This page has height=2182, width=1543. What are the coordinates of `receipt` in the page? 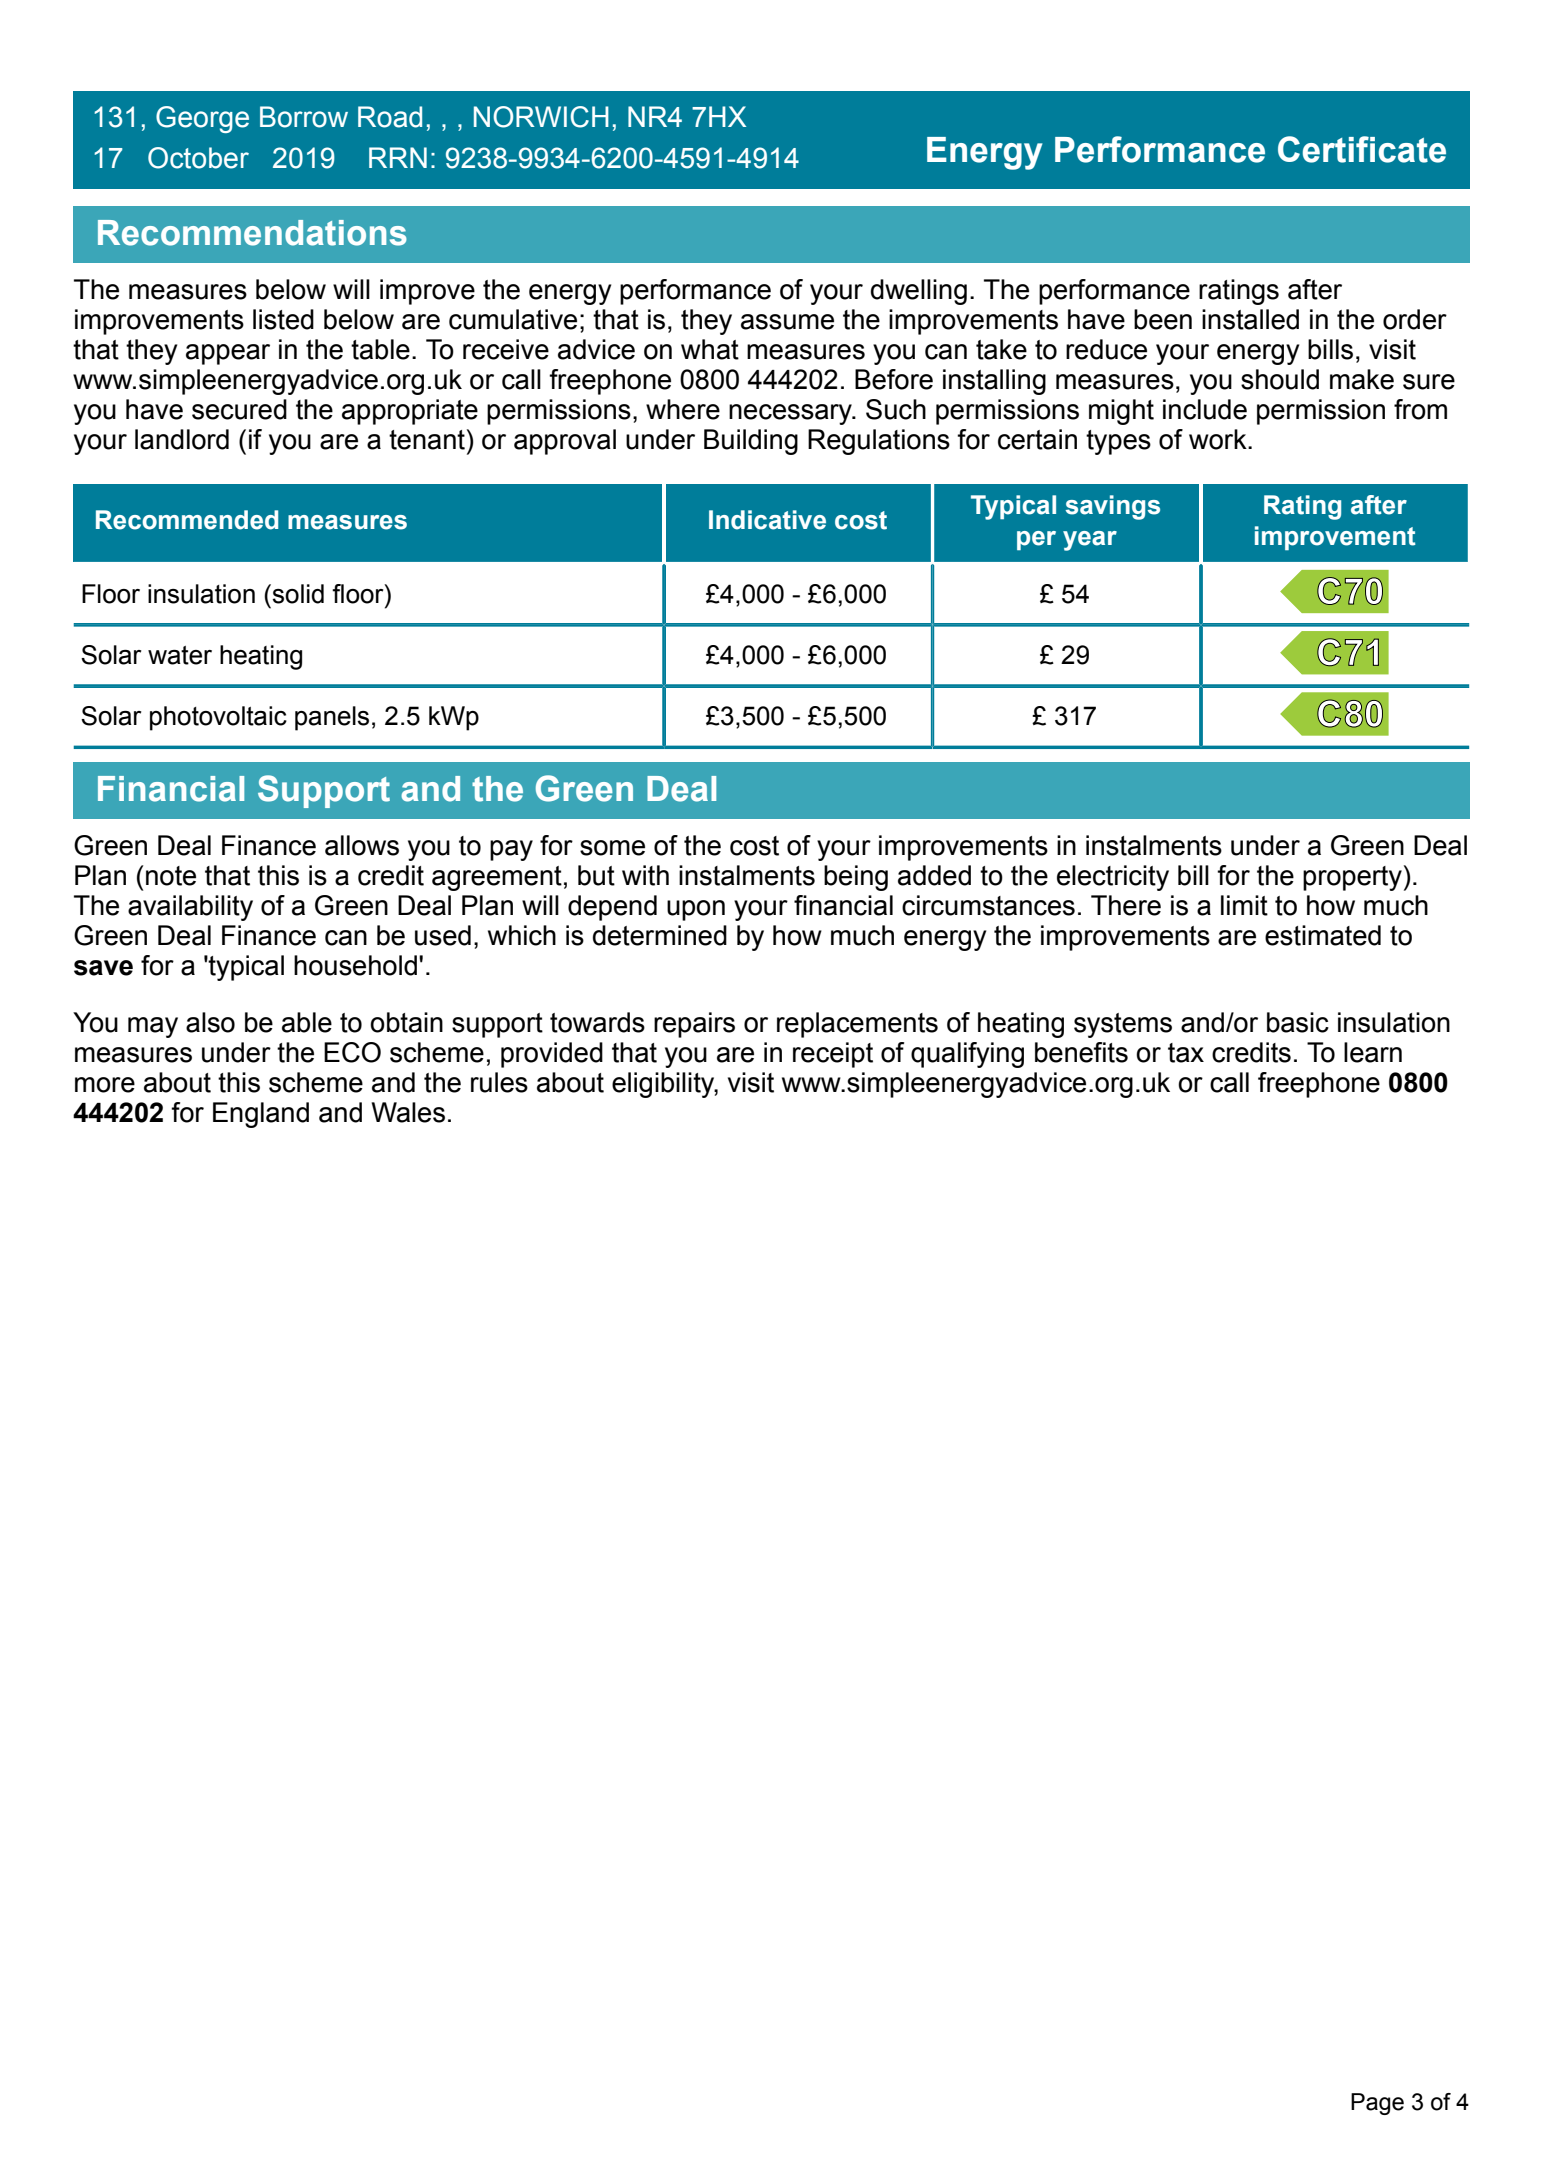 It's located at (833, 1055).
